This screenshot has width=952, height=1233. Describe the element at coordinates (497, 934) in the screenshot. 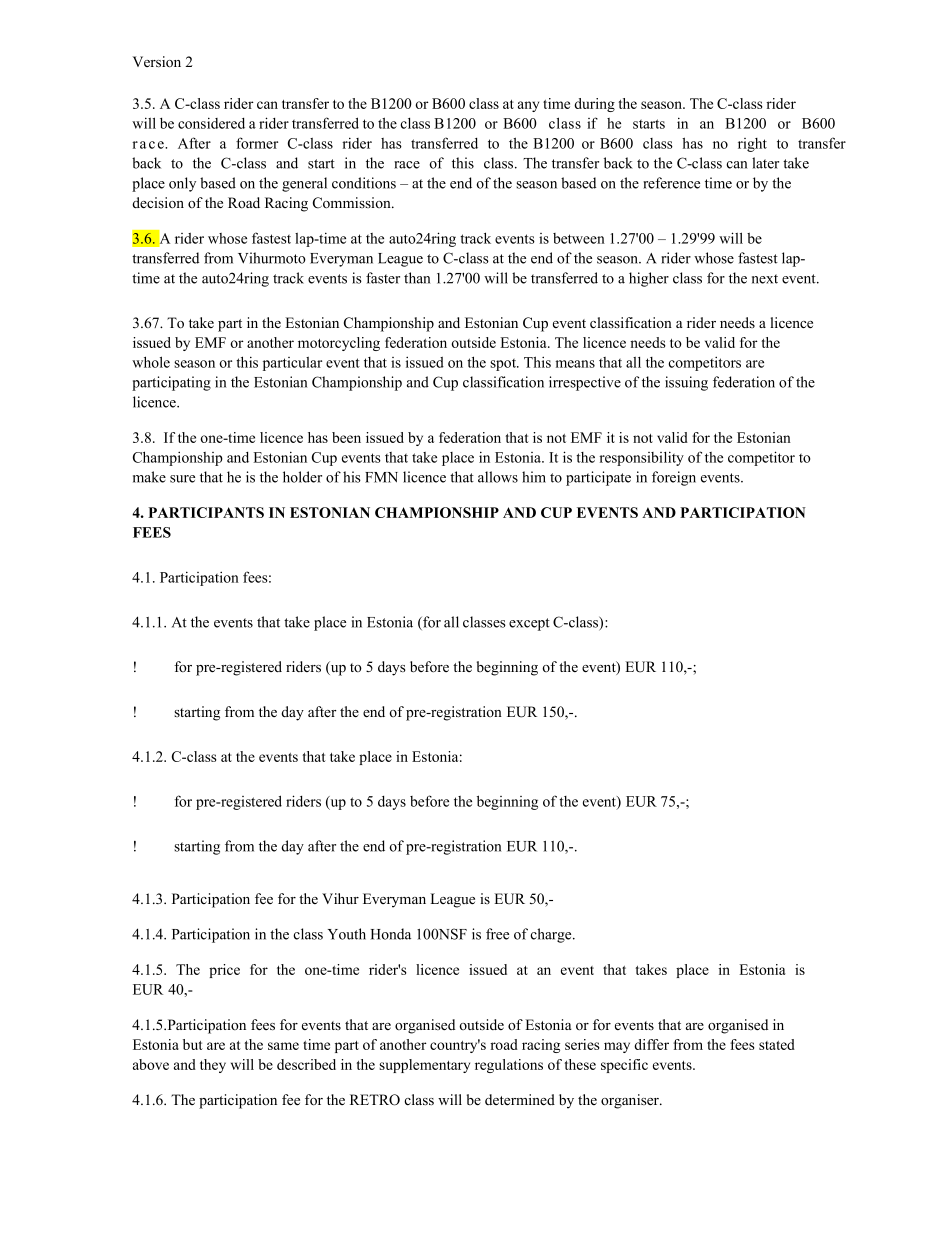

I see `free` at that location.
